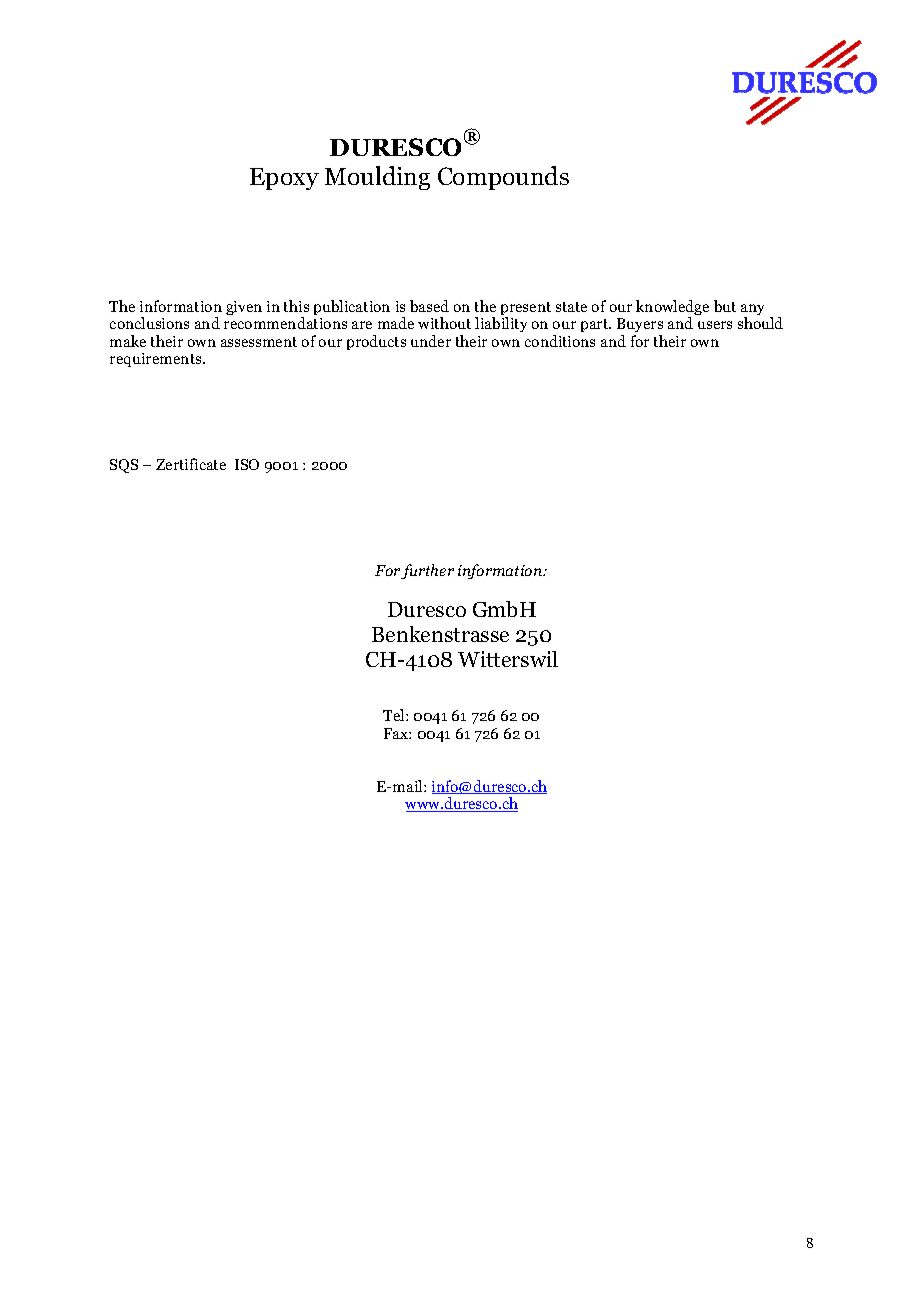  What do you see at coordinates (431, 341) in the document?
I see `under` at bounding box center [431, 341].
